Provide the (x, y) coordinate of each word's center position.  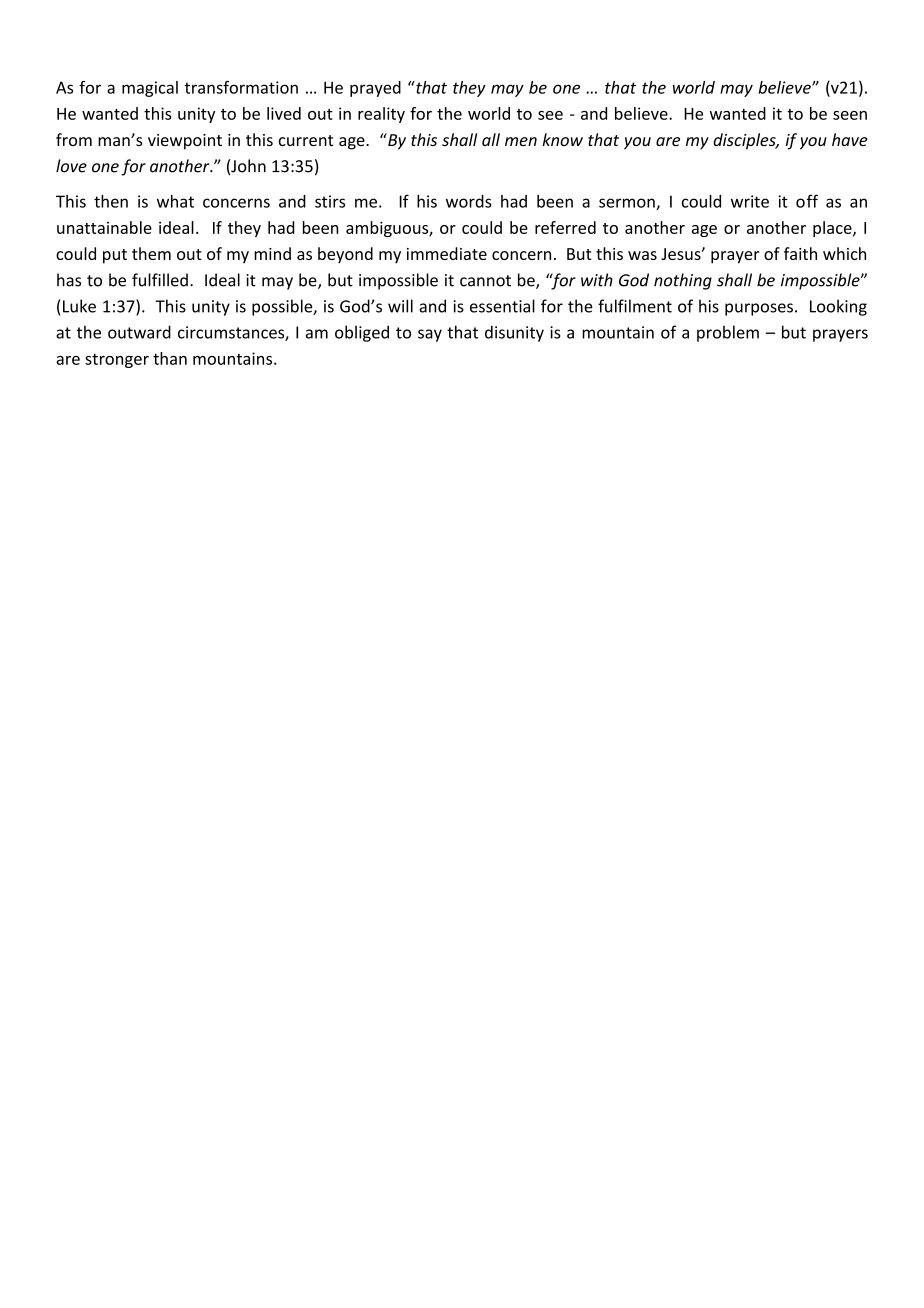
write (750, 201)
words (469, 201)
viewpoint (185, 142)
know (562, 139)
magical (150, 89)
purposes (759, 309)
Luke (79, 306)
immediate (447, 253)
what (175, 201)
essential (502, 306)
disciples (745, 141)
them (151, 253)
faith (800, 253)
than (170, 358)
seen (850, 115)
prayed (375, 89)
